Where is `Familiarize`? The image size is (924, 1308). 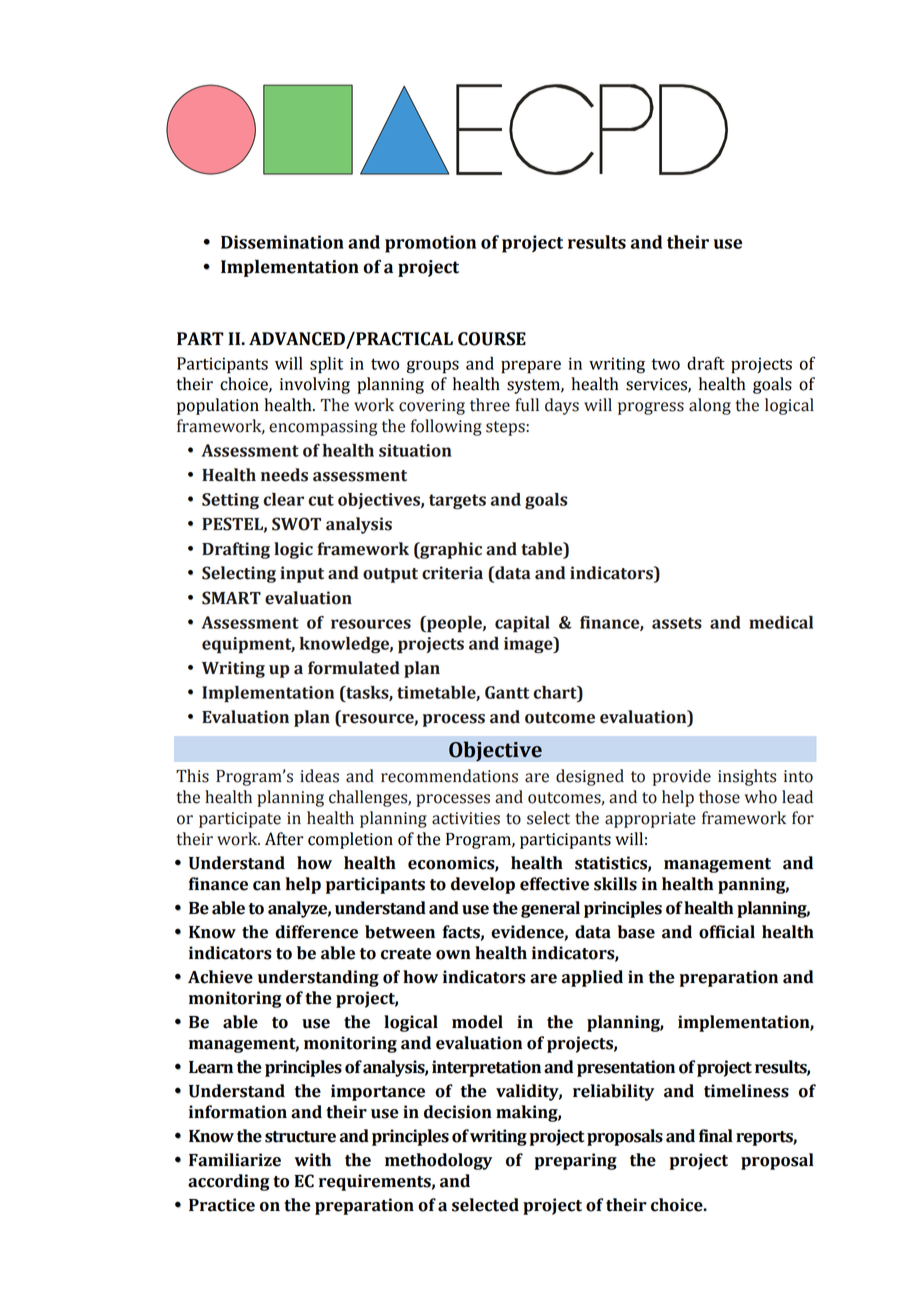 Familiarize is located at coordinates (235, 1160).
